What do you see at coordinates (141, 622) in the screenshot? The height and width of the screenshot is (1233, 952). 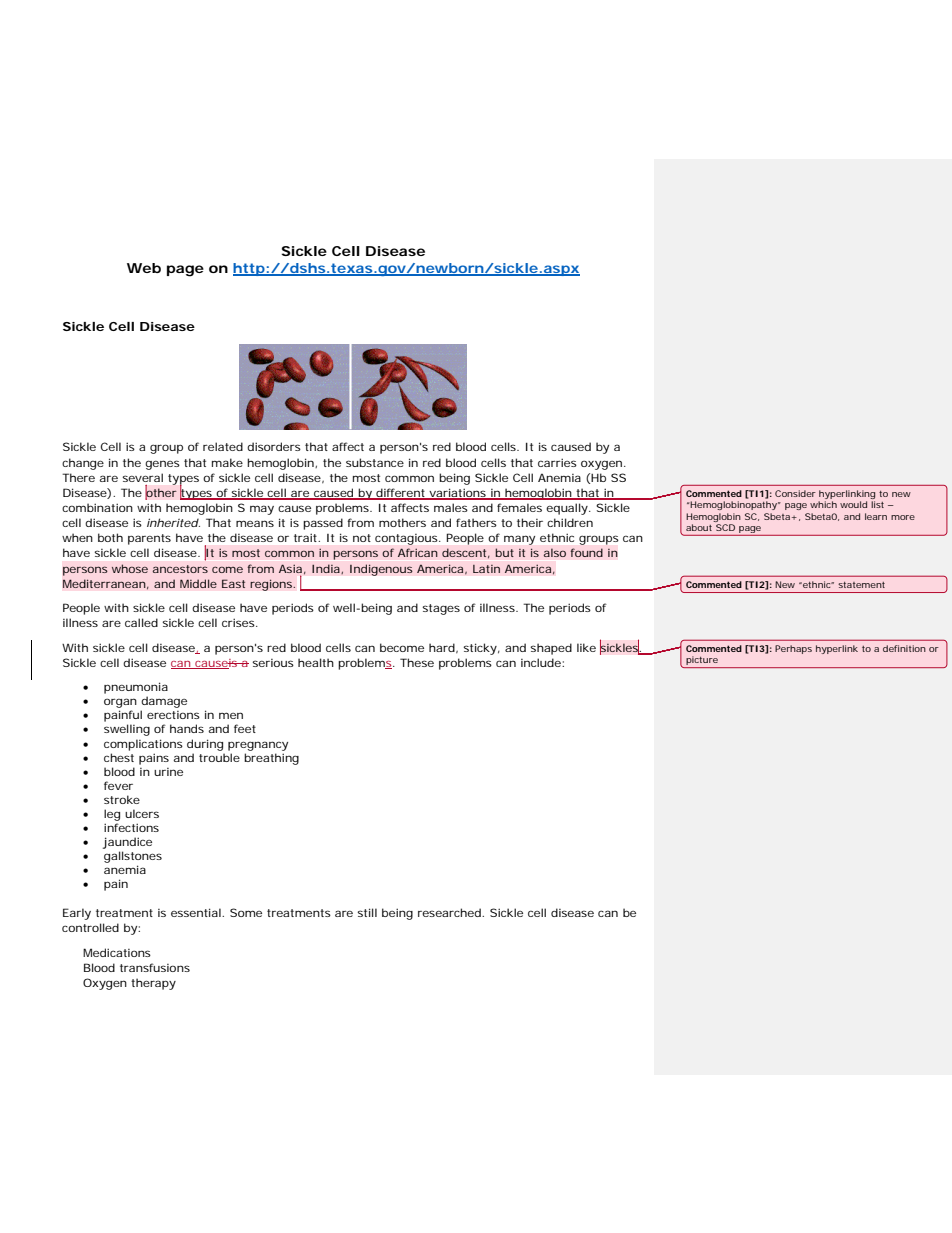 I see `called` at bounding box center [141, 622].
